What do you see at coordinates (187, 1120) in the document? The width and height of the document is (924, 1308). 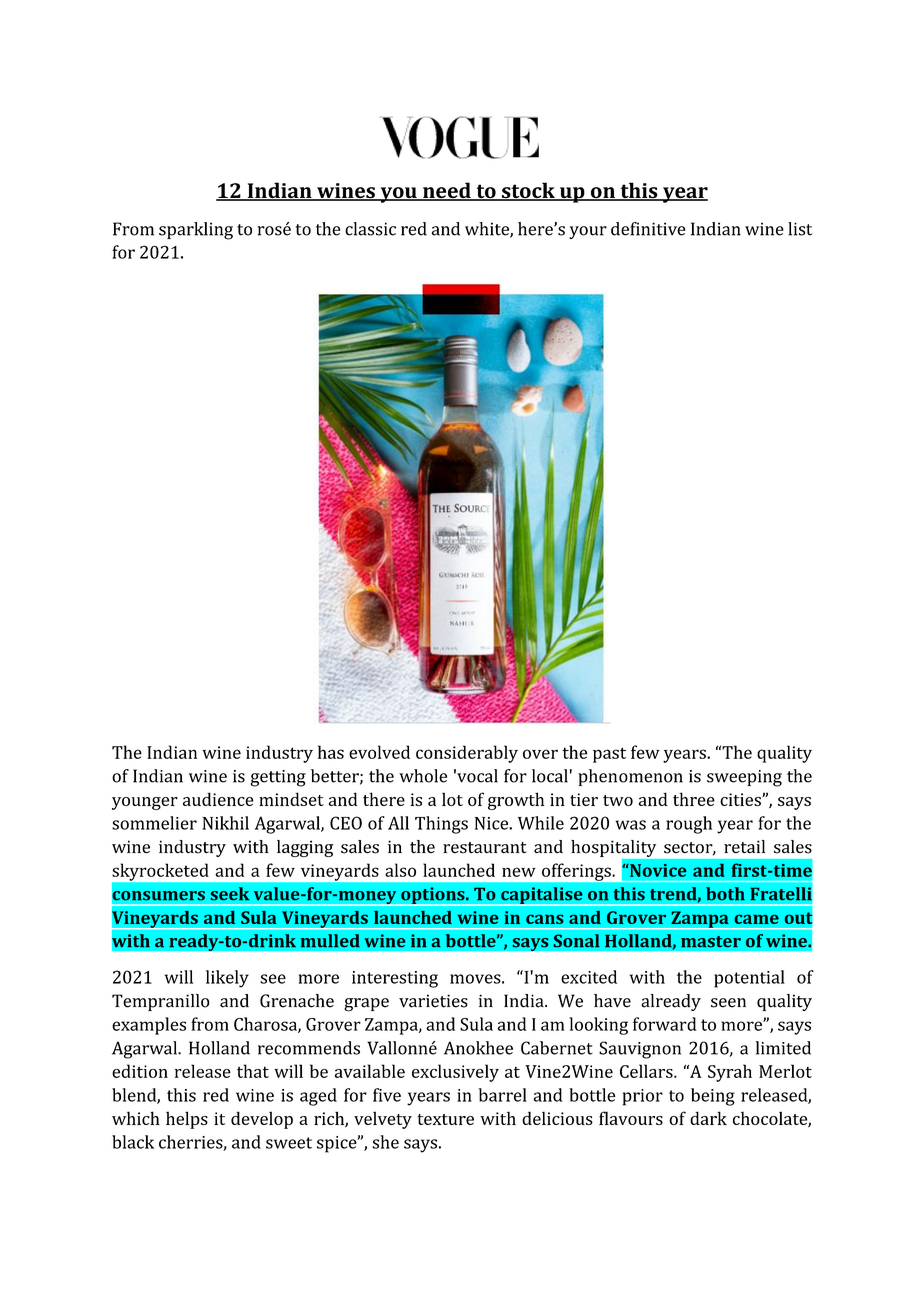 I see `helps` at bounding box center [187, 1120].
